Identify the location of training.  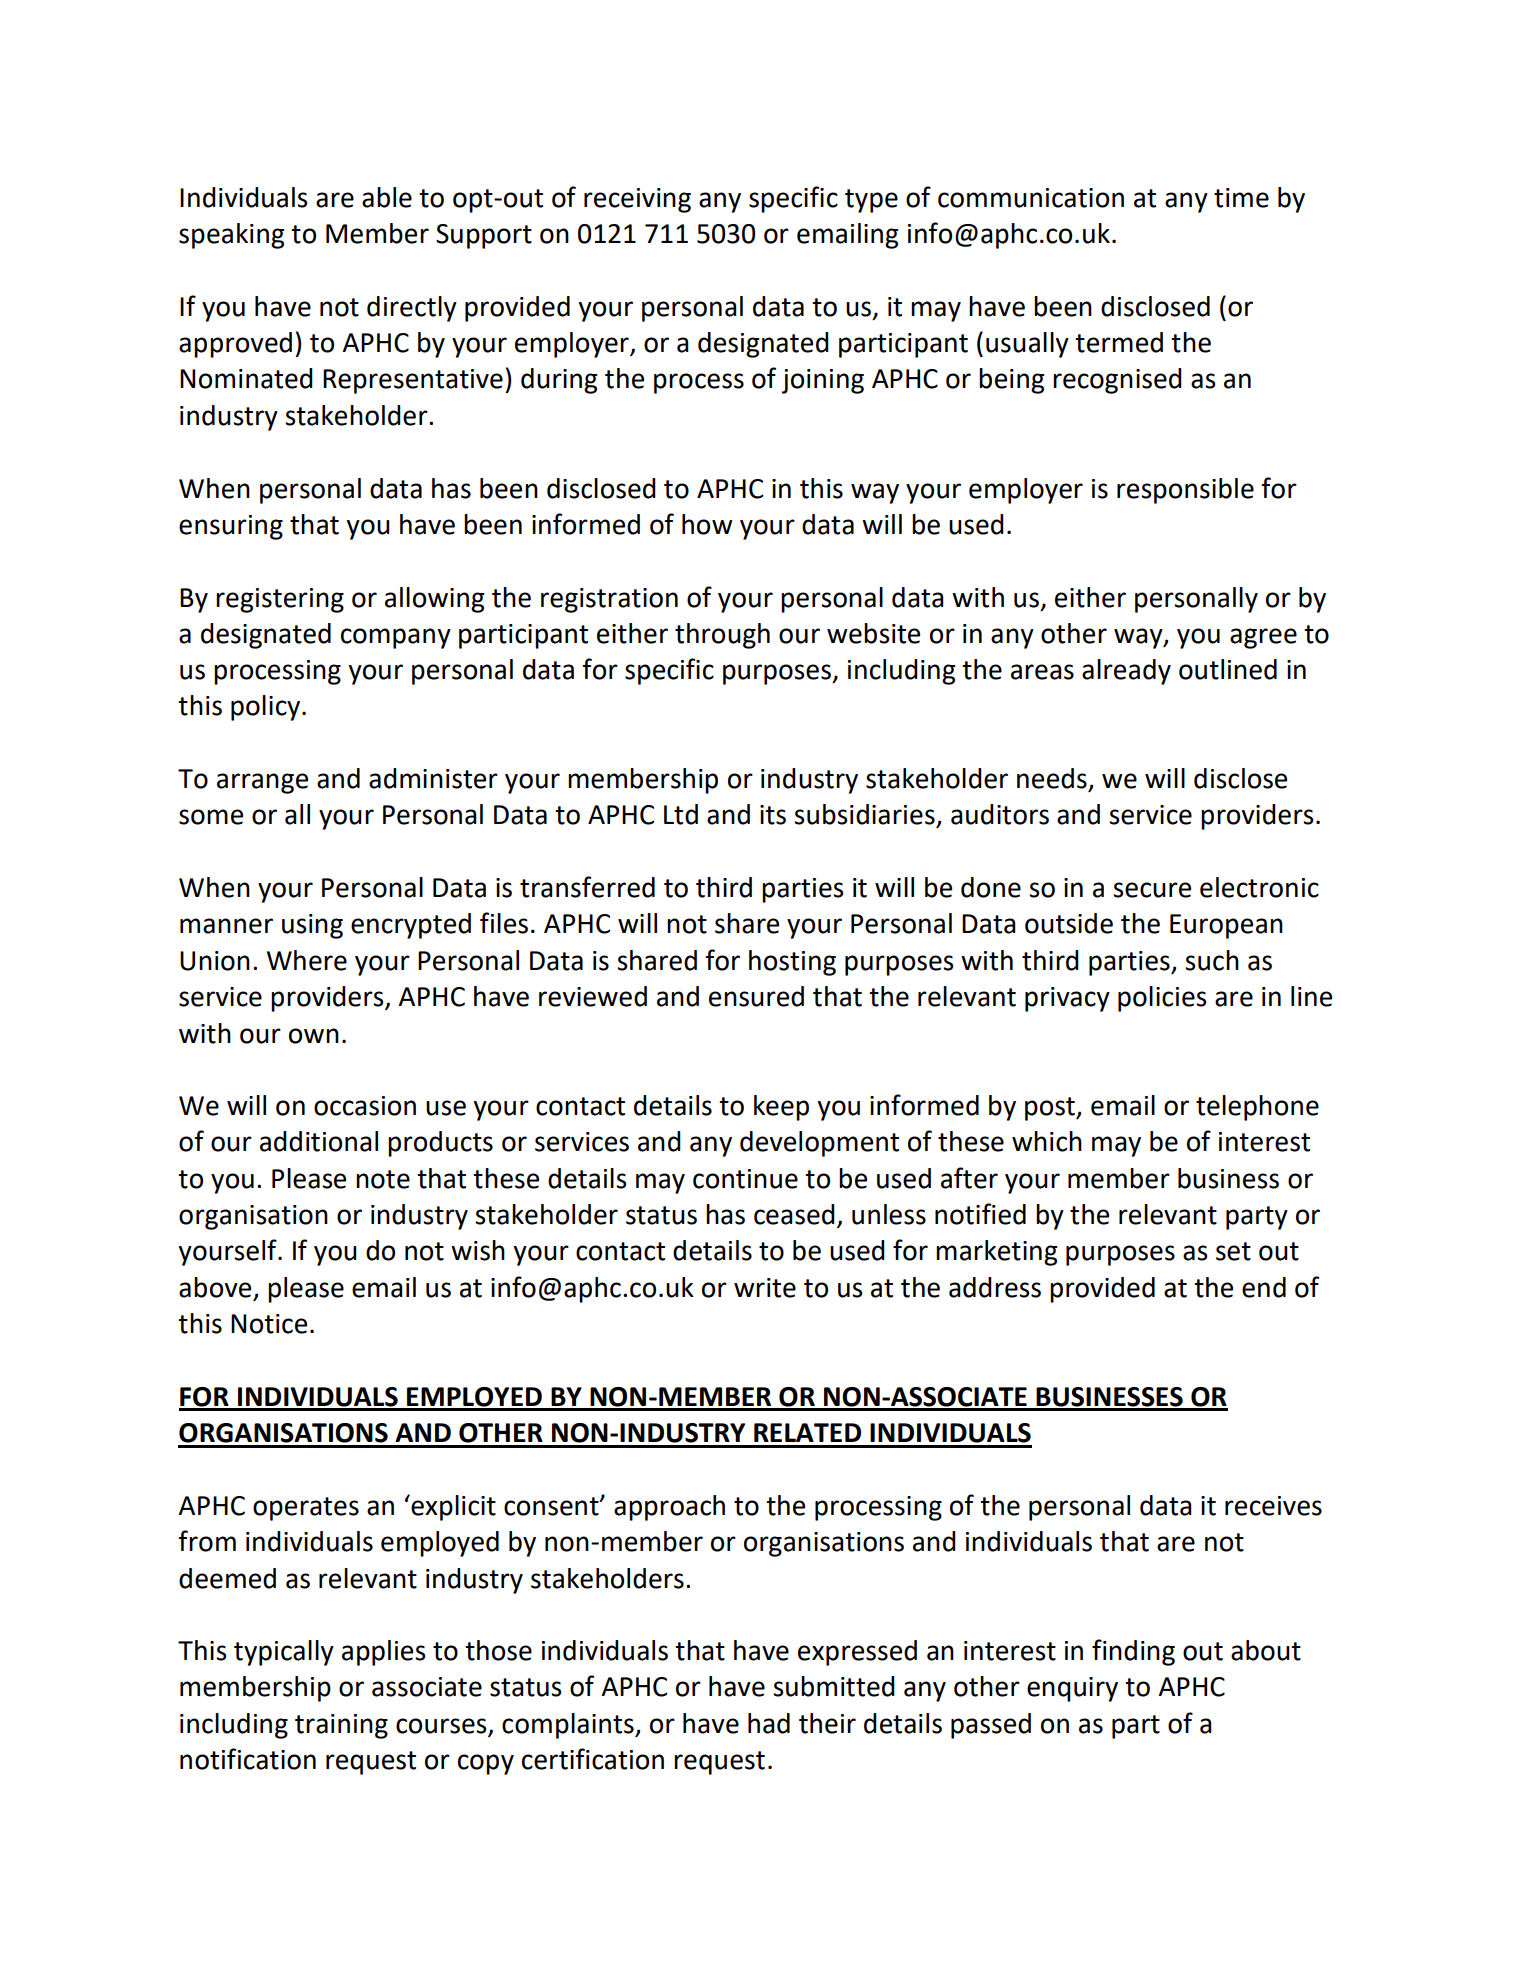
(341, 1726).
